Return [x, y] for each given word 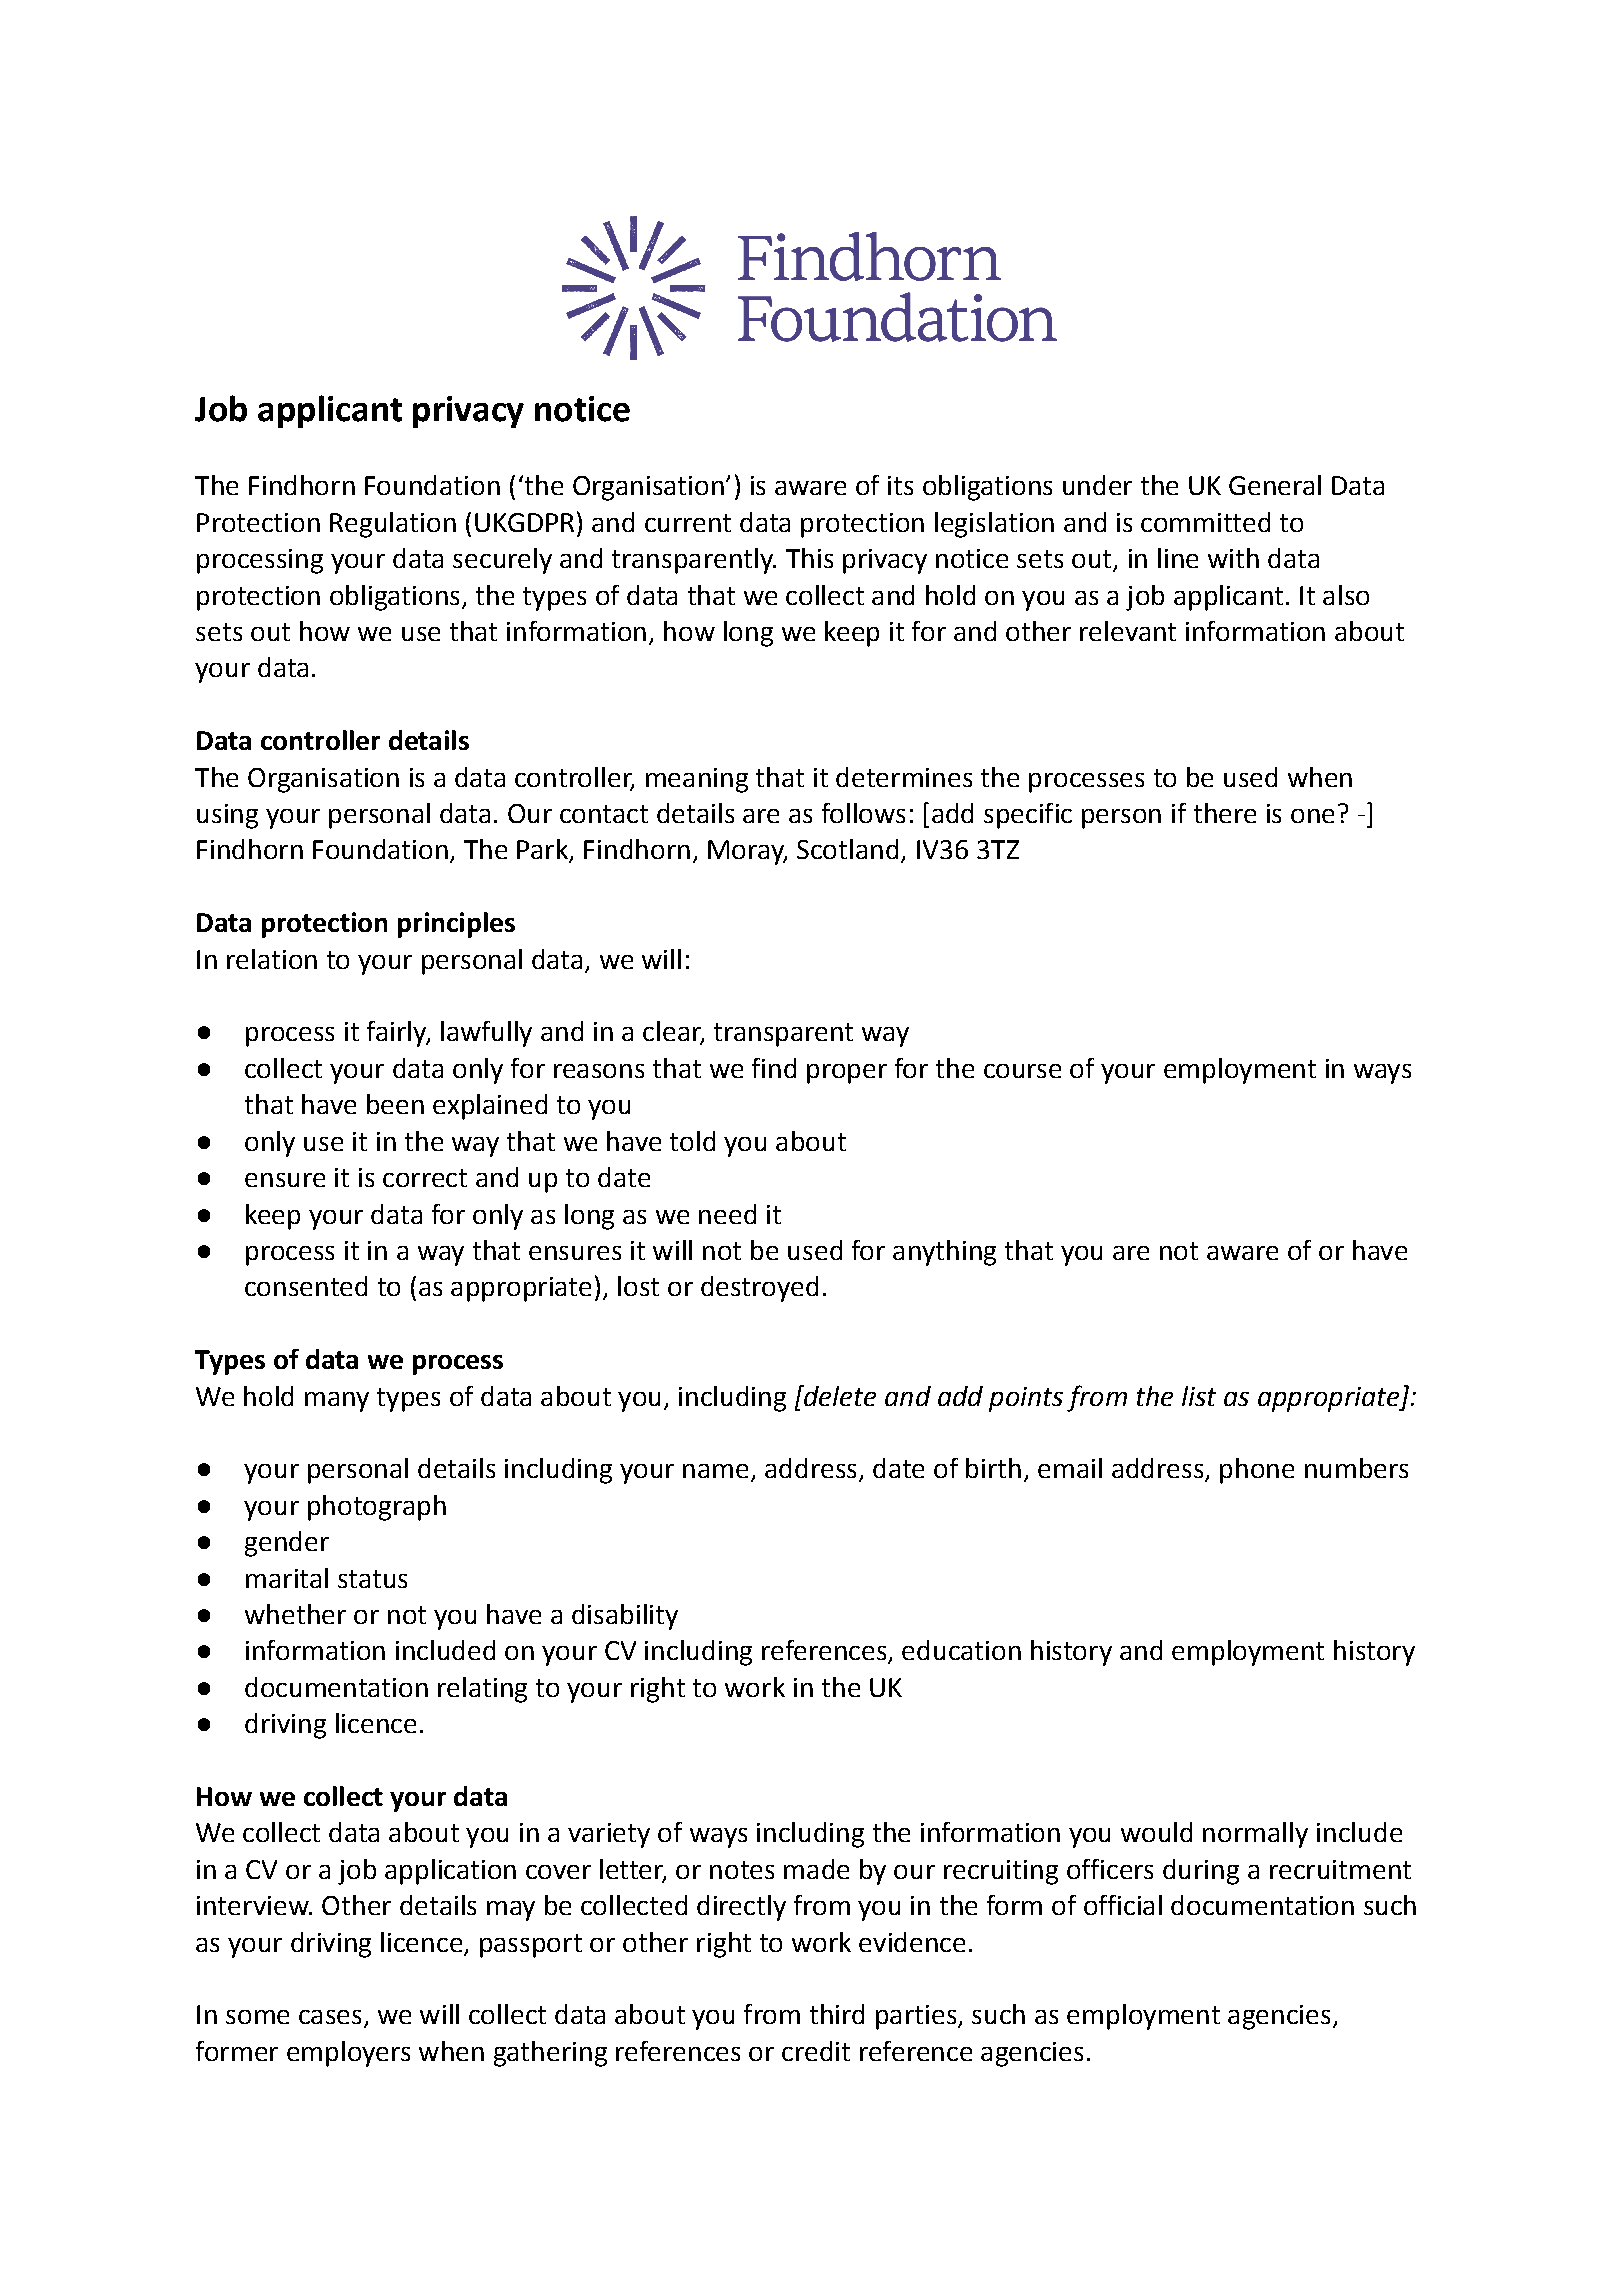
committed [1205, 522]
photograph [377, 1508]
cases [330, 2017]
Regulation [393, 525]
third [837, 2014]
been [395, 1104]
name [715, 1471]
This [809, 558]
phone [1257, 1471]
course [1022, 1071]
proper [847, 1074]
